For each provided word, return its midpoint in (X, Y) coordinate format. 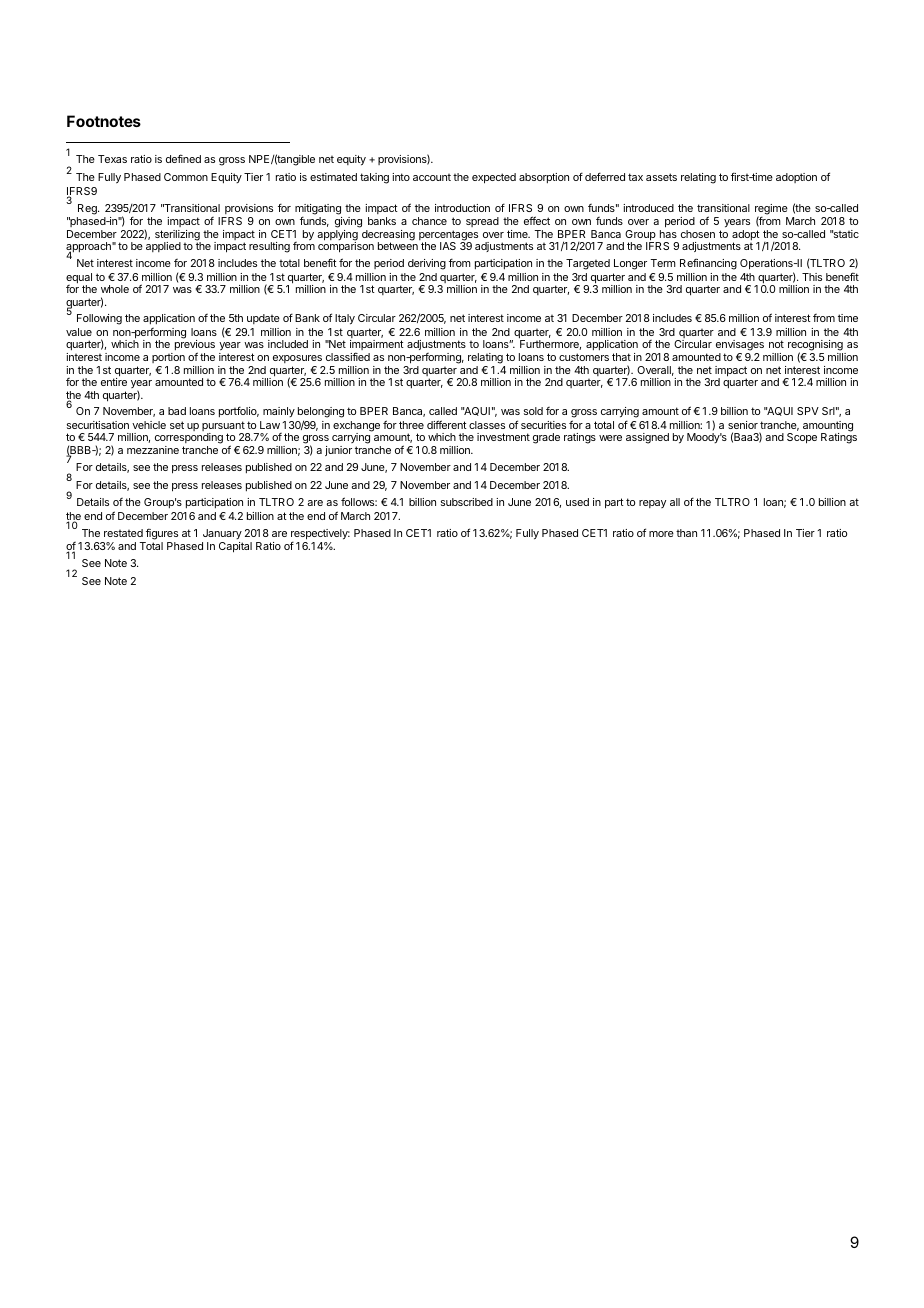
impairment (377, 347)
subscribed (467, 502)
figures (162, 534)
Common (186, 177)
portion (168, 358)
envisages (740, 347)
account (432, 177)
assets (661, 177)
